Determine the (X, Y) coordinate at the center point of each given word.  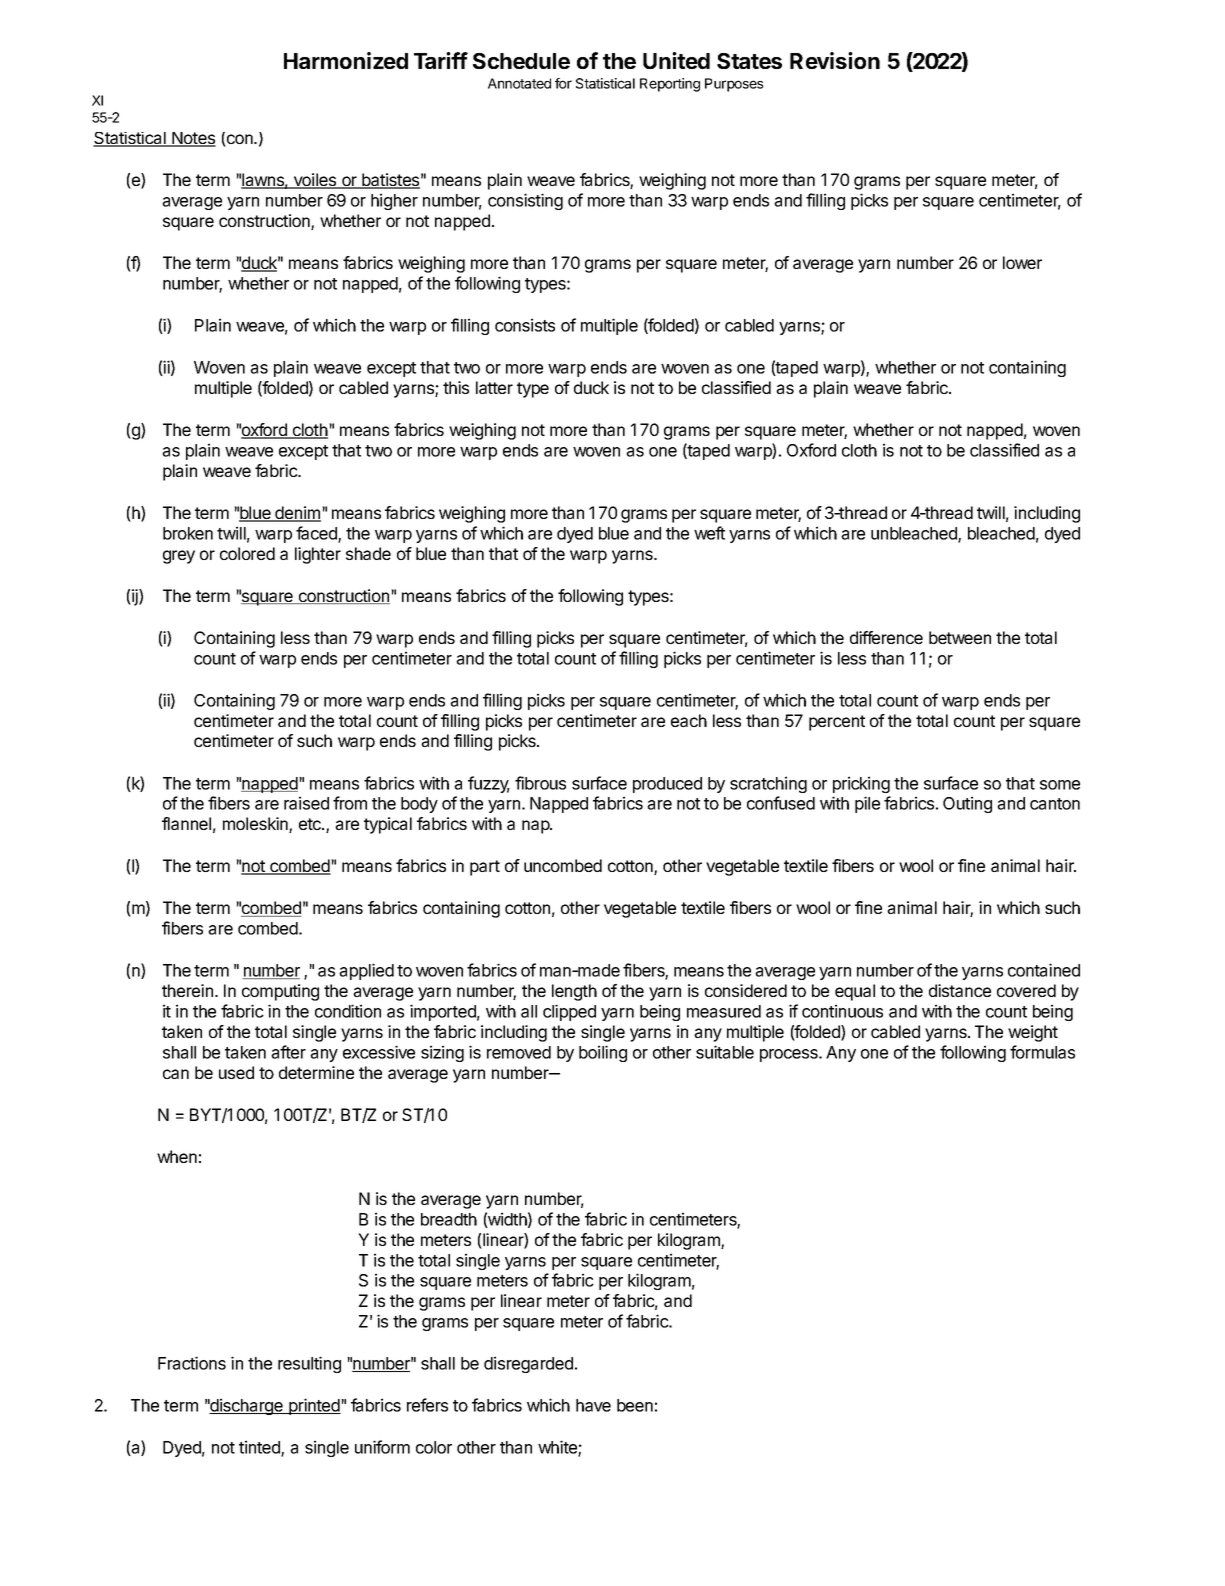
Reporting (670, 85)
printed (314, 1406)
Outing (967, 804)
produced (667, 785)
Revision (835, 60)
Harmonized (346, 60)
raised (306, 803)
